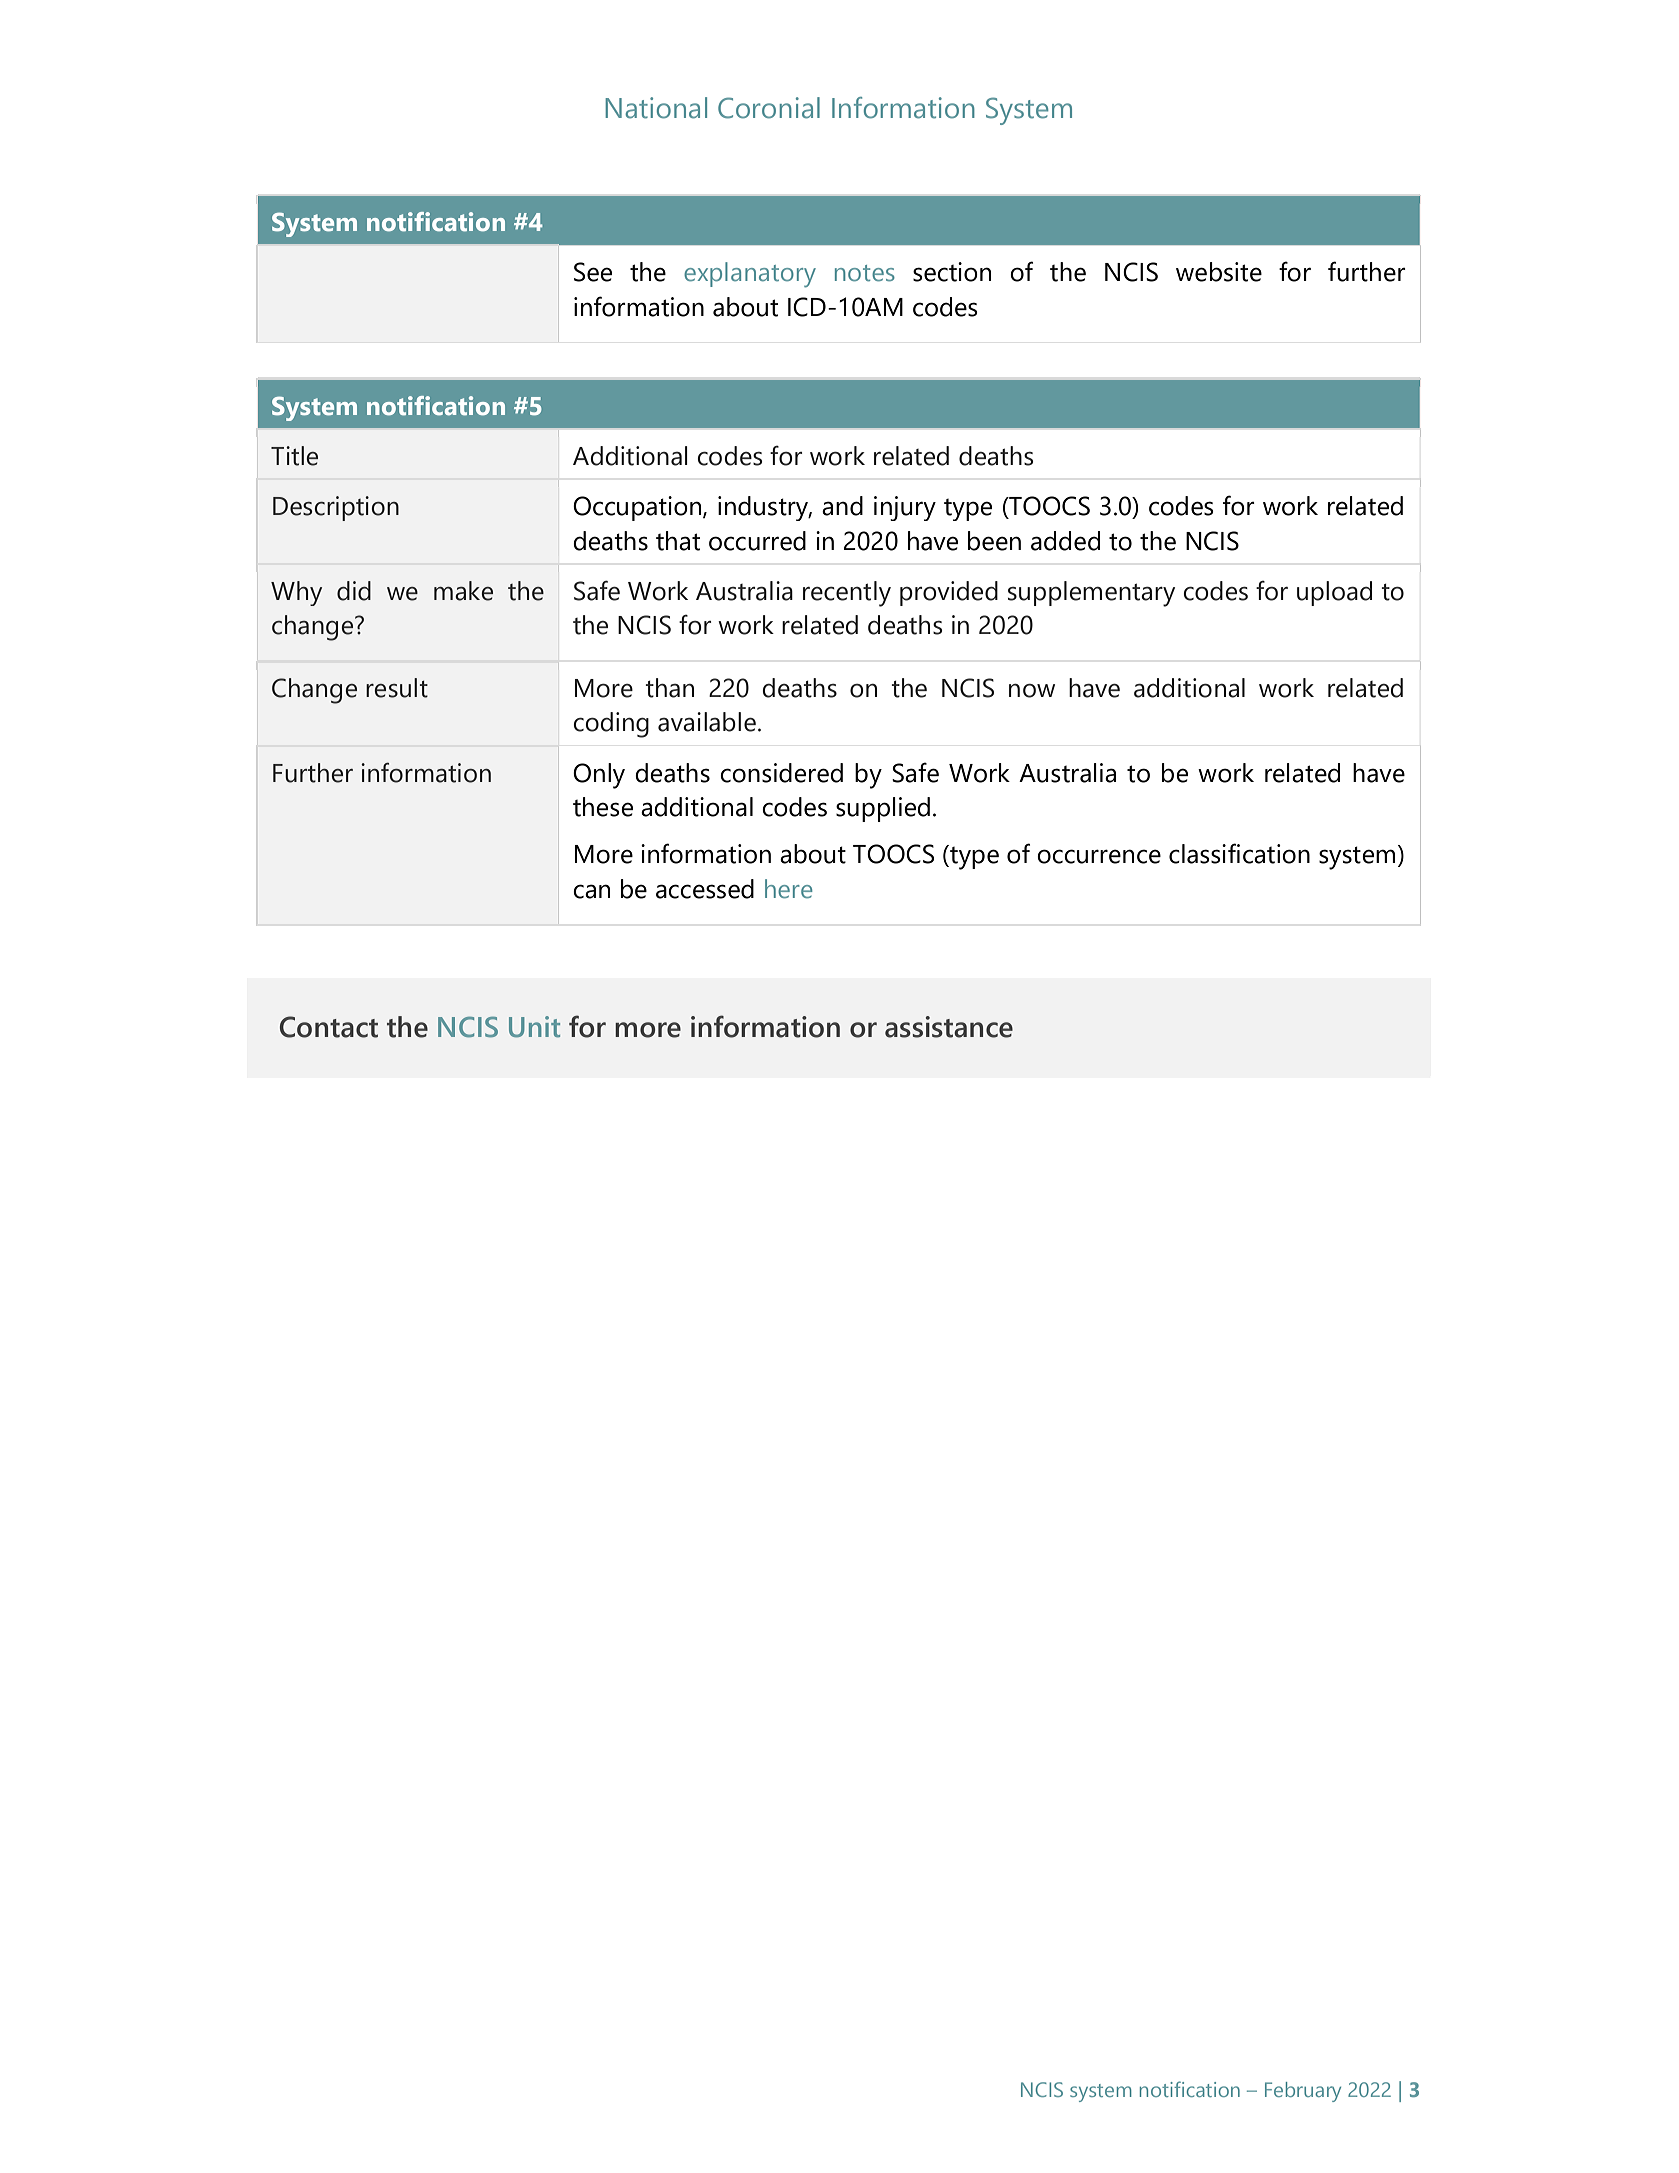 The height and width of the screenshot is (2173, 1679). Describe the element at coordinates (1303, 2092) in the screenshot. I see `February` at that location.
